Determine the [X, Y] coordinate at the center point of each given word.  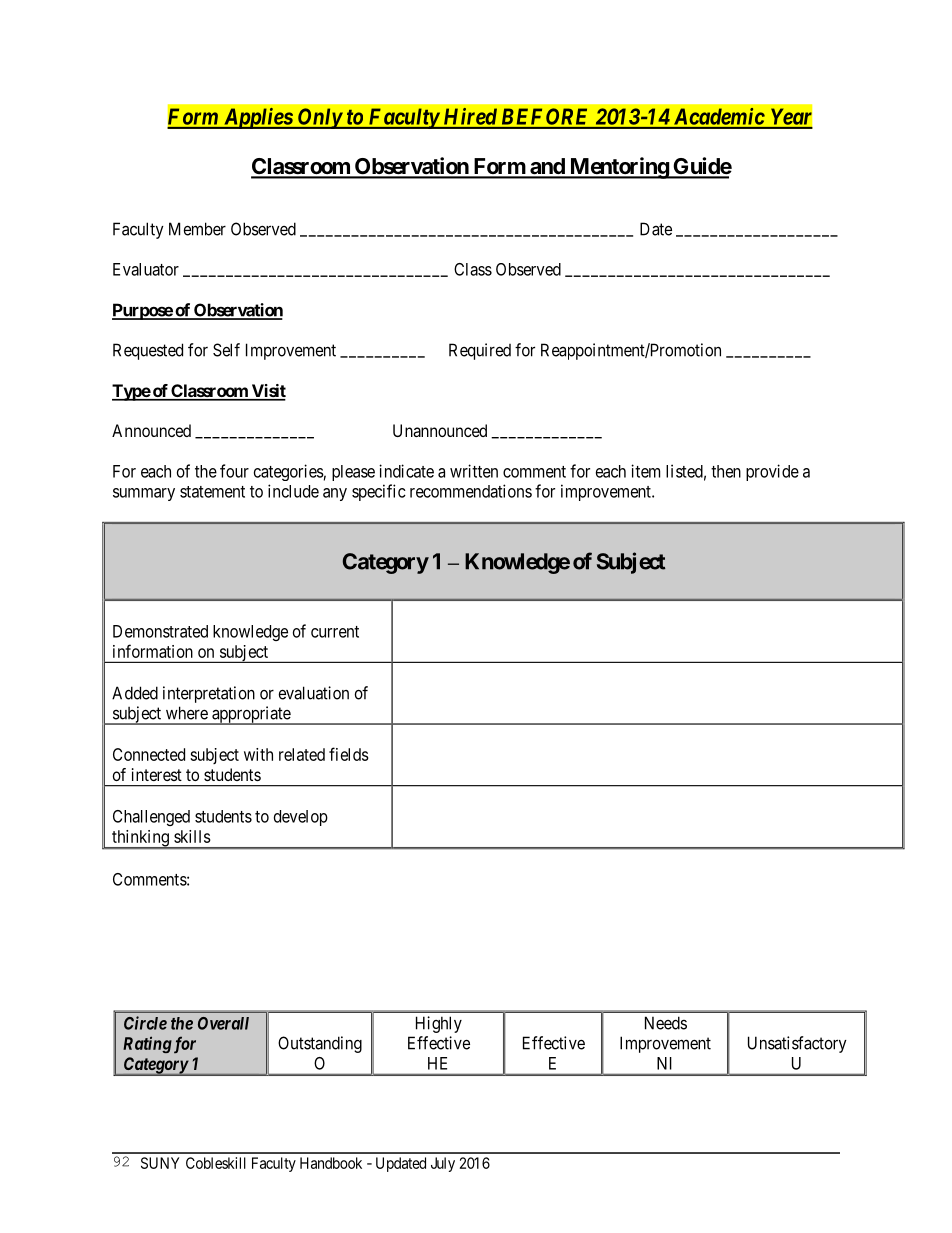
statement [212, 492]
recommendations [471, 491]
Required [480, 351]
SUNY [160, 1163]
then [726, 471]
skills [192, 836]
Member [197, 229]
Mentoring [618, 168]
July [443, 1164]
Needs [666, 1023]
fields [349, 754]
